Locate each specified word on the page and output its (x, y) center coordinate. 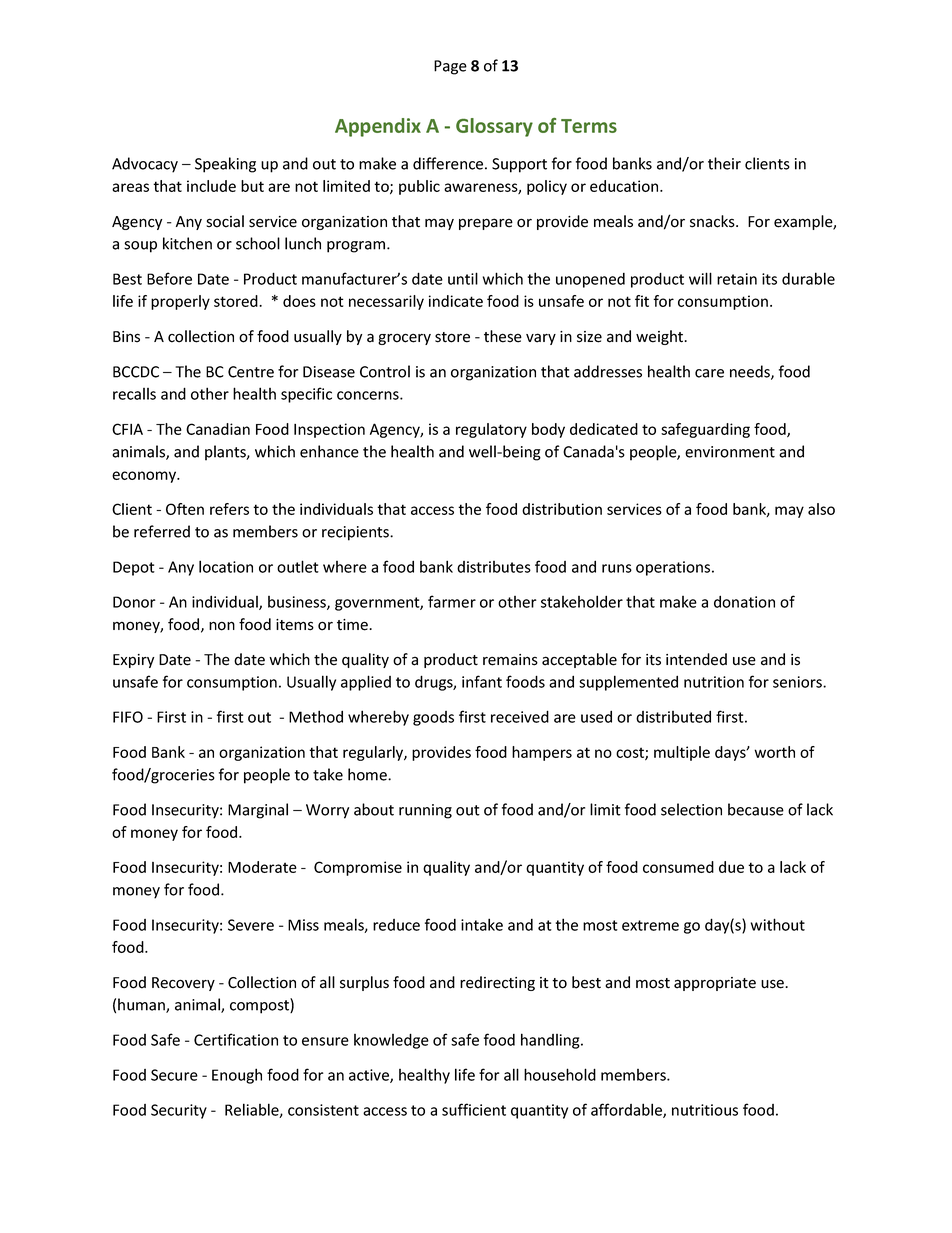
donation (744, 601)
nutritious (705, 1110)
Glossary (494, 127)
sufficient (474, 1109)
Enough (237, 1076)
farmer (452, 601)
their (724, 163)
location (226, 566)
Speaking (225, 165)
